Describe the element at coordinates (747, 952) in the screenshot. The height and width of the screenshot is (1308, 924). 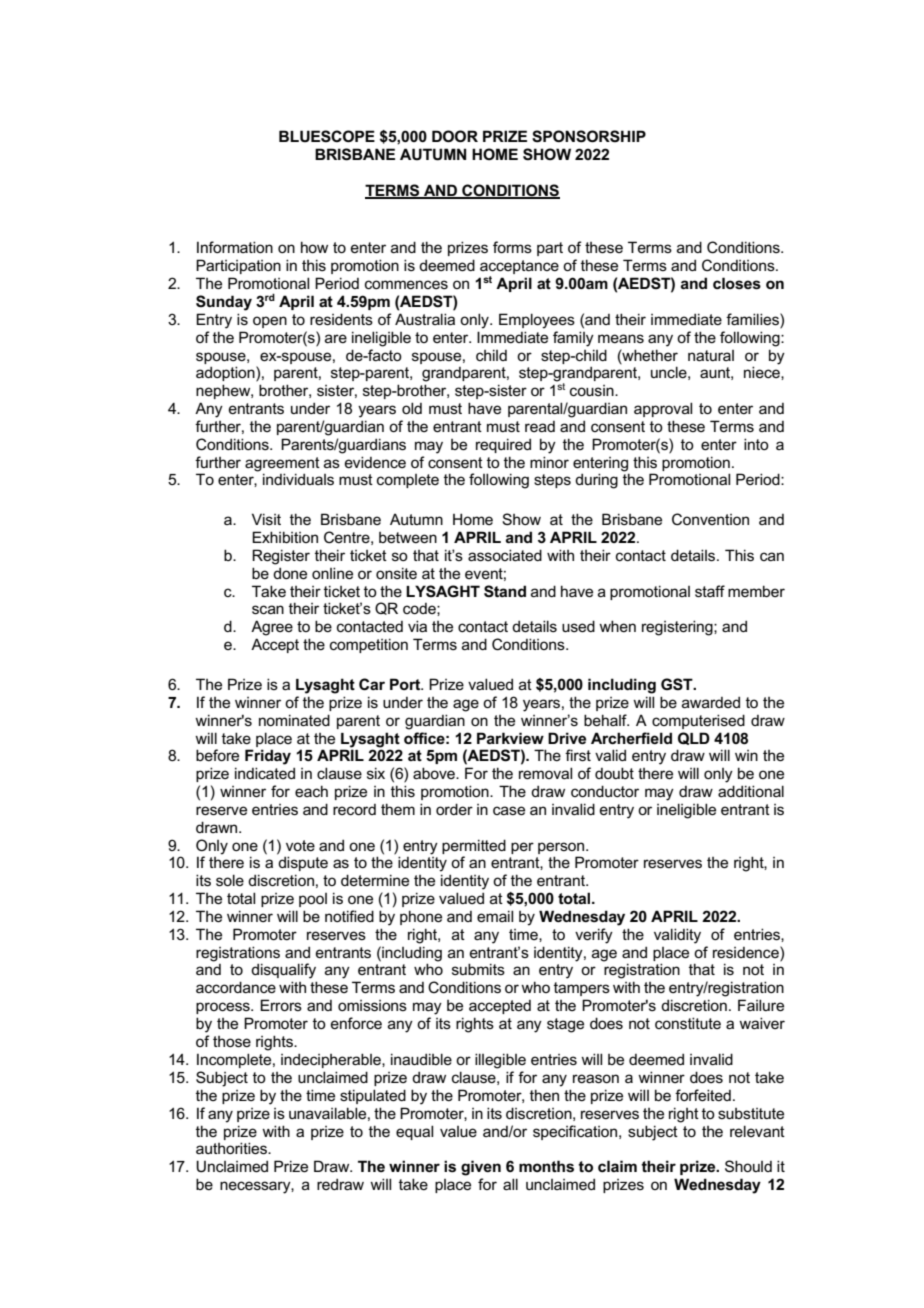
I see `residence` at that location.
